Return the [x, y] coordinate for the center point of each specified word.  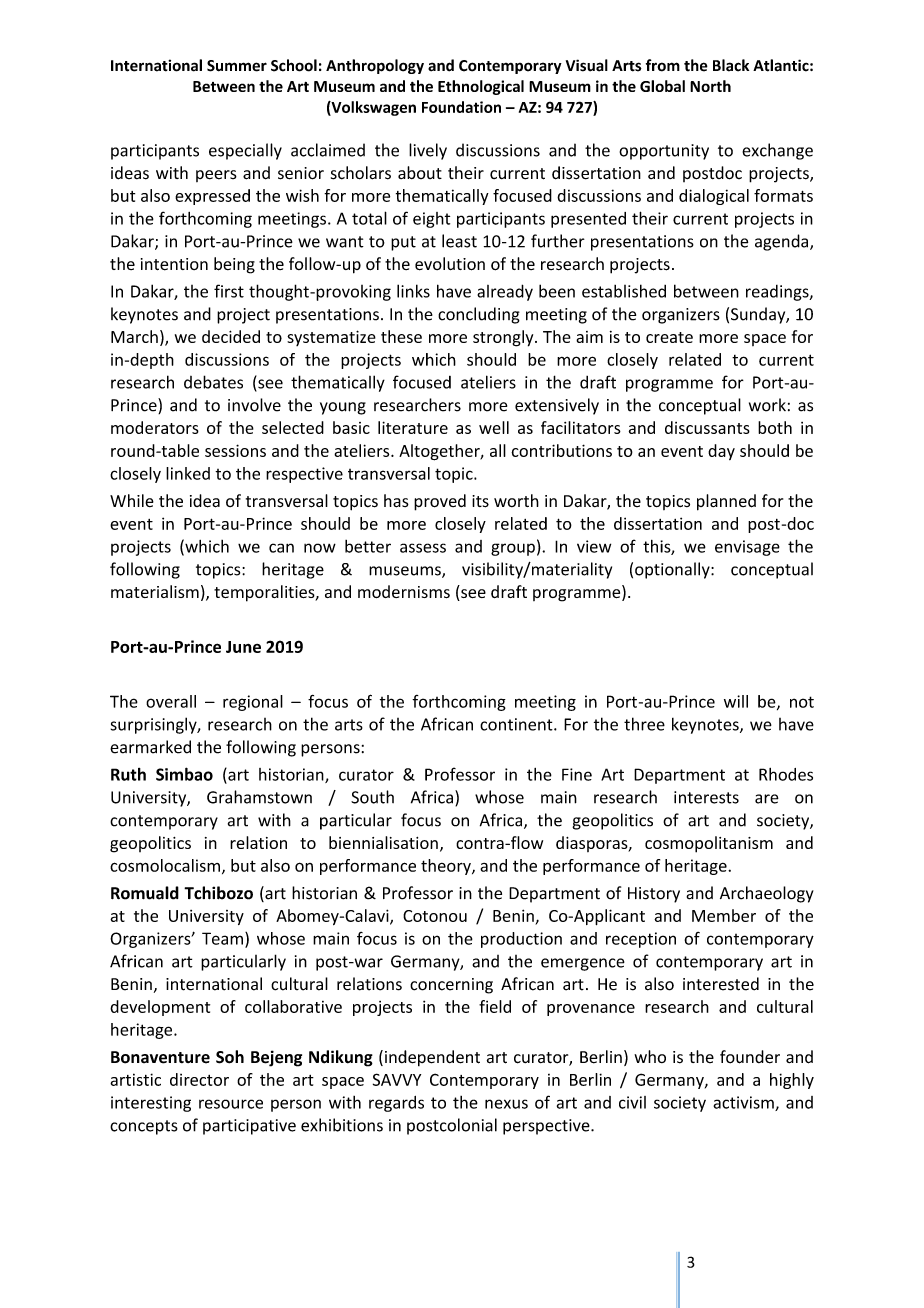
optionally [673, 570]
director [199, 1079]
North [710, 86]
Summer [237, 66]
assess [423, 548]
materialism [155, 591]
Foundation [461, 107]
